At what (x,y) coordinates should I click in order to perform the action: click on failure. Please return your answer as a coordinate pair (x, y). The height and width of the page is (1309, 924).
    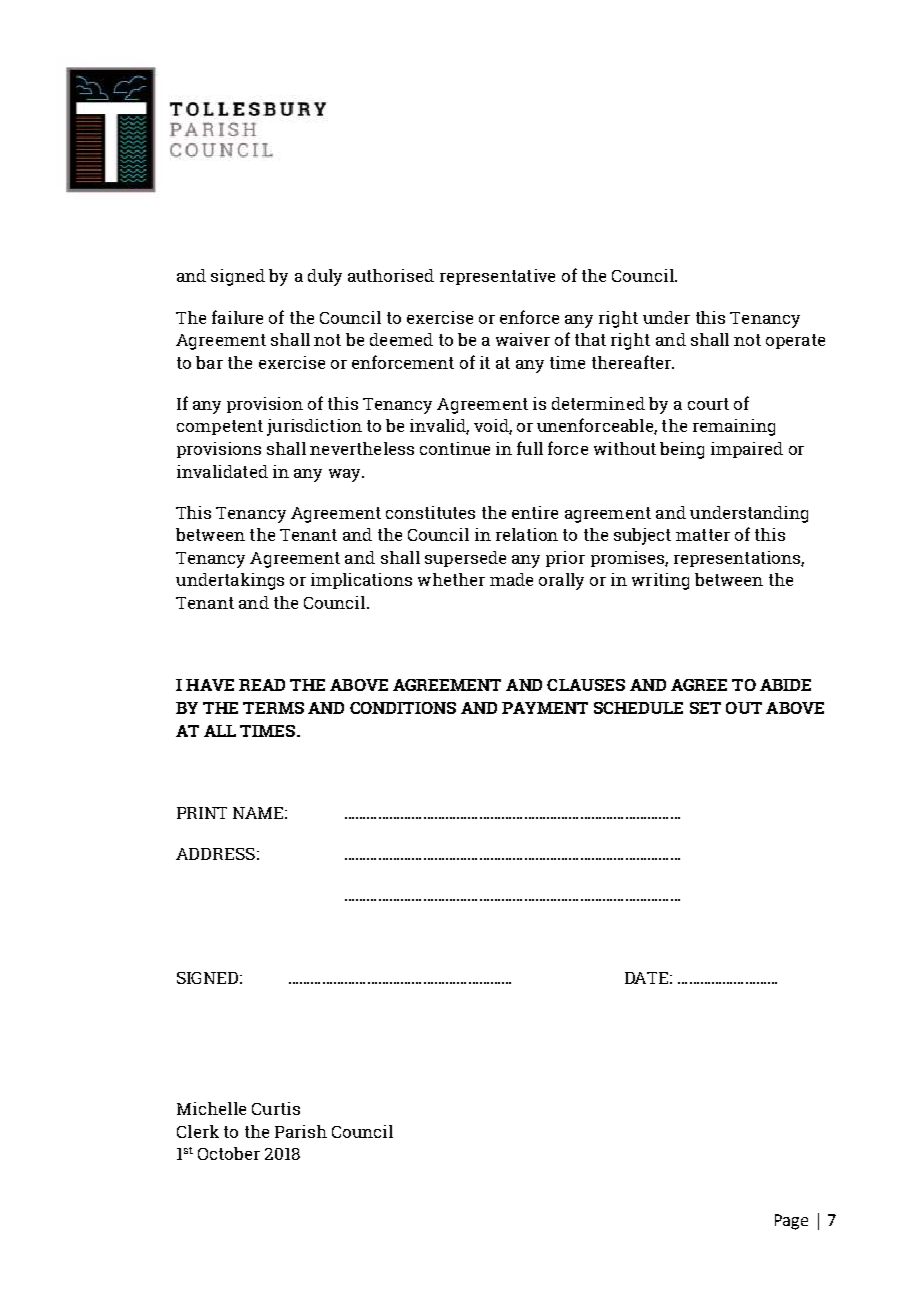
    Looking at the image, I should click on (237, 317).
